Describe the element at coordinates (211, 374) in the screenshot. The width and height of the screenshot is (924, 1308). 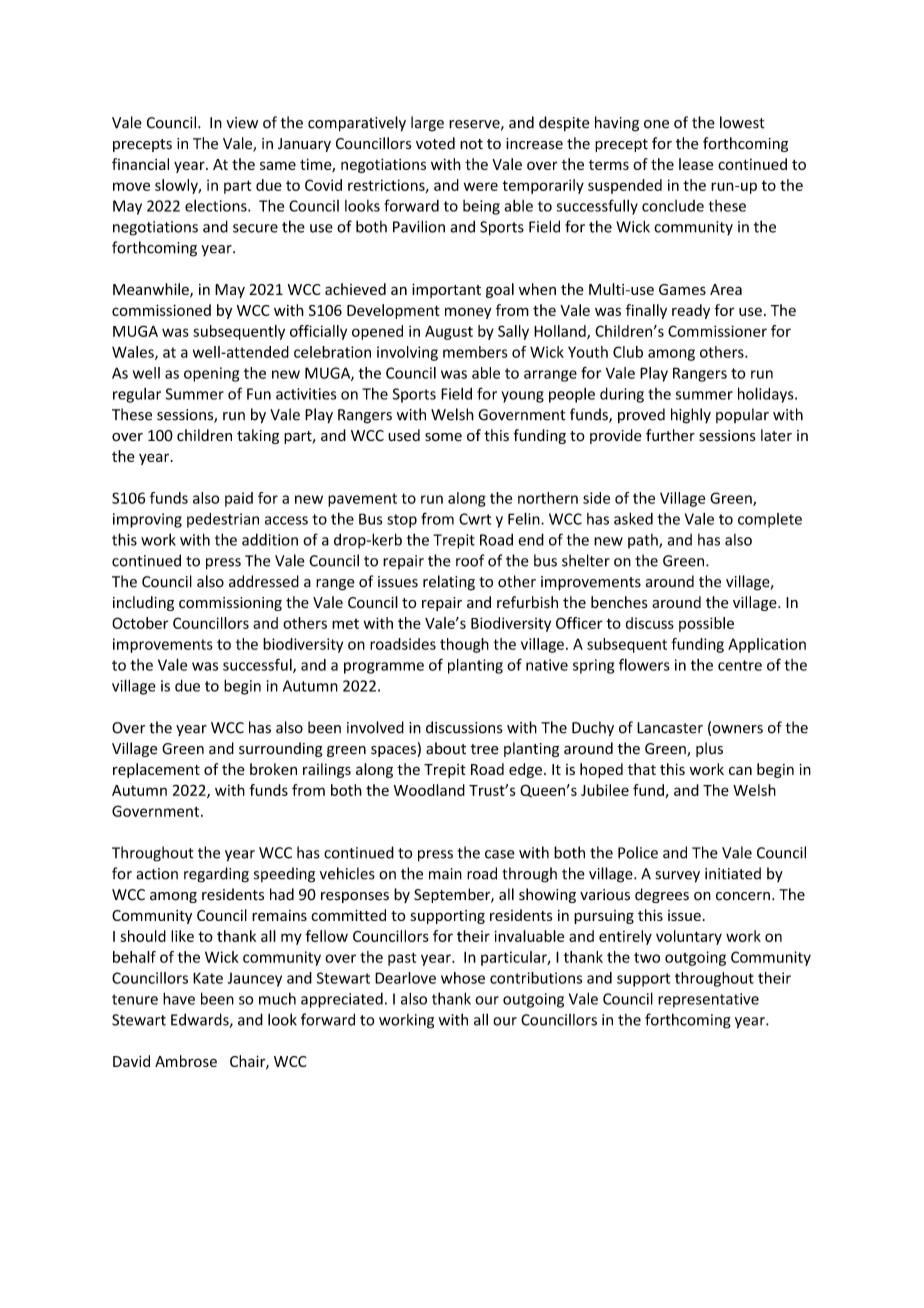
I see `opening` at that location.
